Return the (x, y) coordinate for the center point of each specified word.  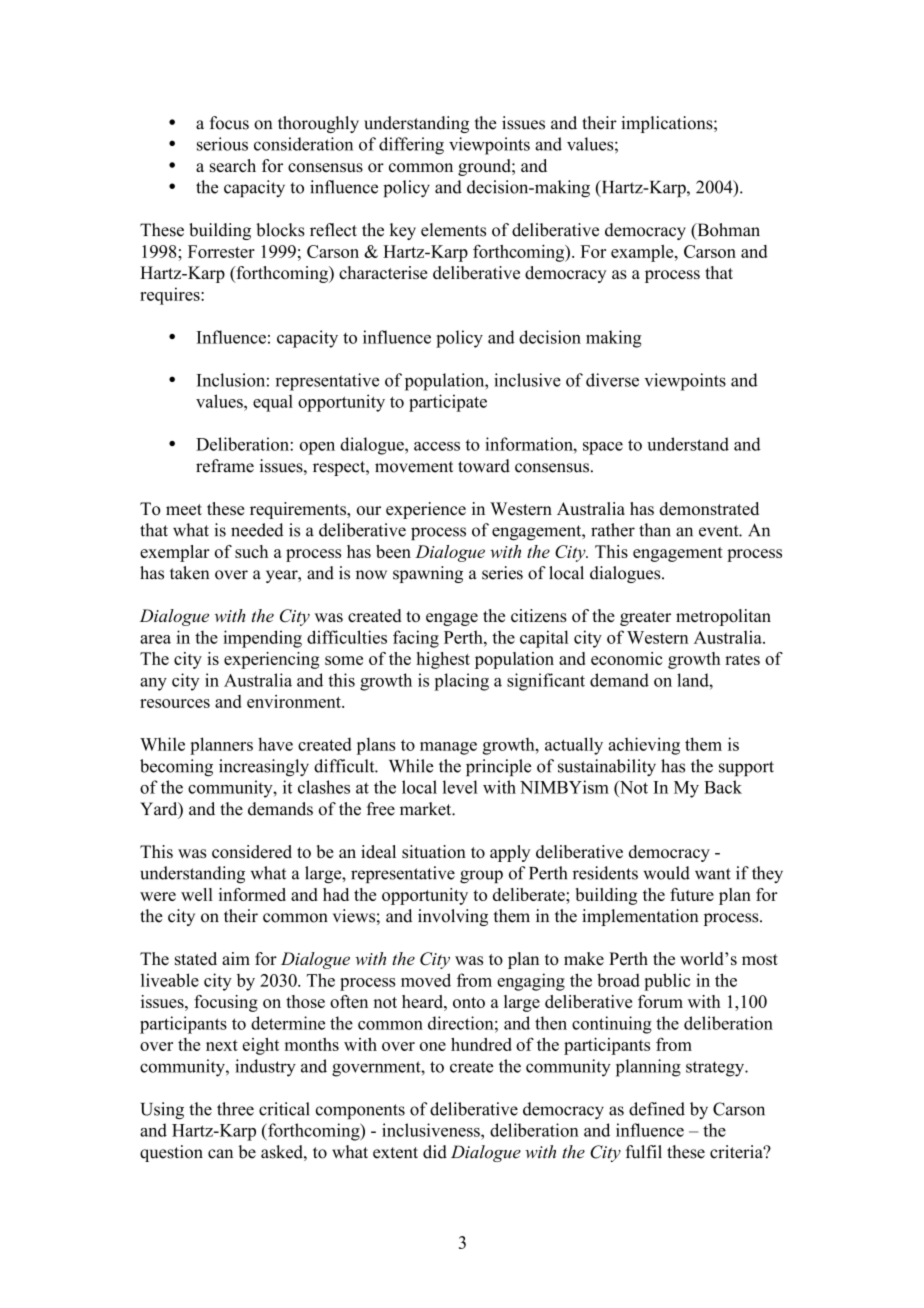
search (233, 165)
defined (657, 1109)
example (643, 253)
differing (411, 146)
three (235, 1109)
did (435, 1152)
